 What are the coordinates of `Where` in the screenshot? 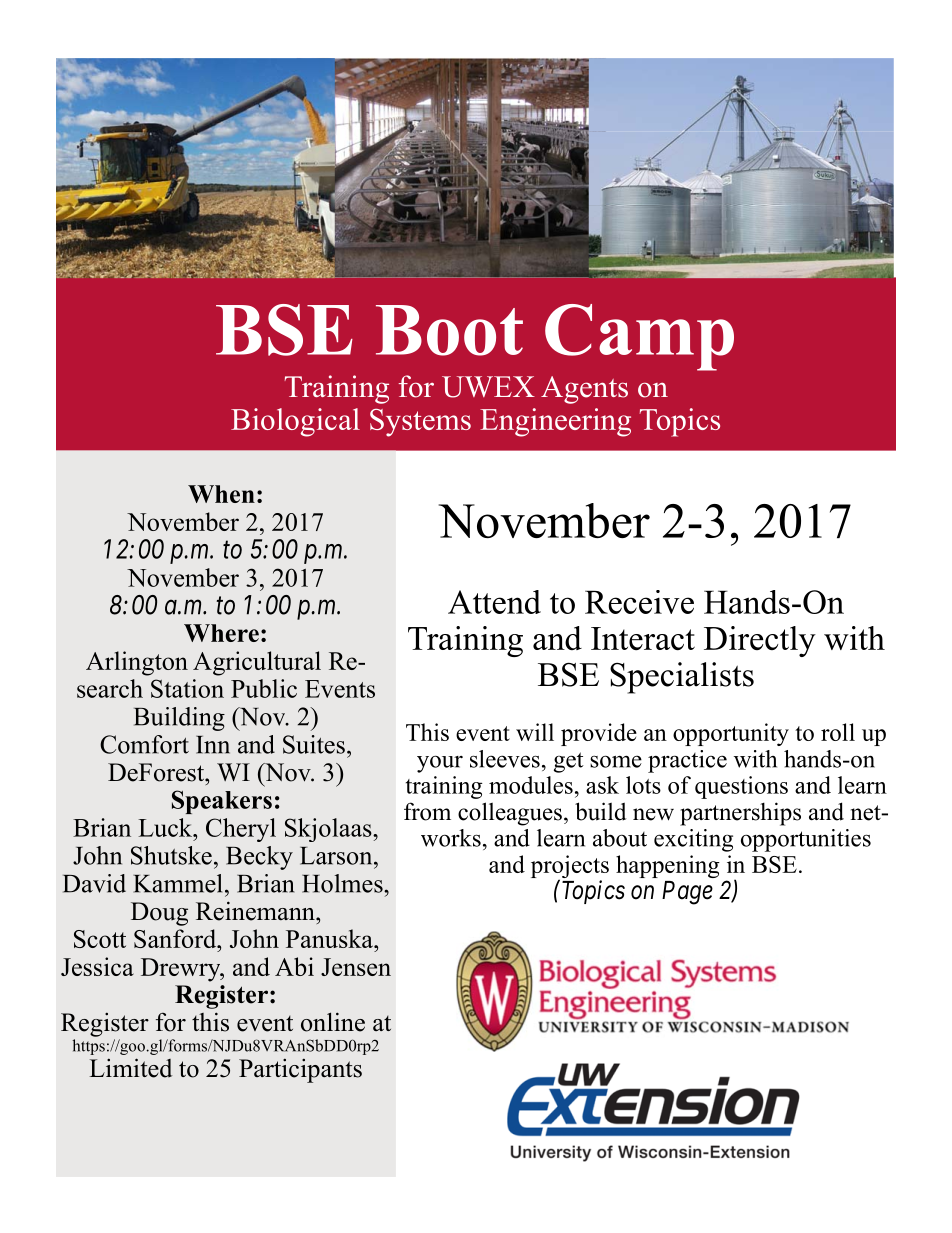 It's located at (221, 633).
